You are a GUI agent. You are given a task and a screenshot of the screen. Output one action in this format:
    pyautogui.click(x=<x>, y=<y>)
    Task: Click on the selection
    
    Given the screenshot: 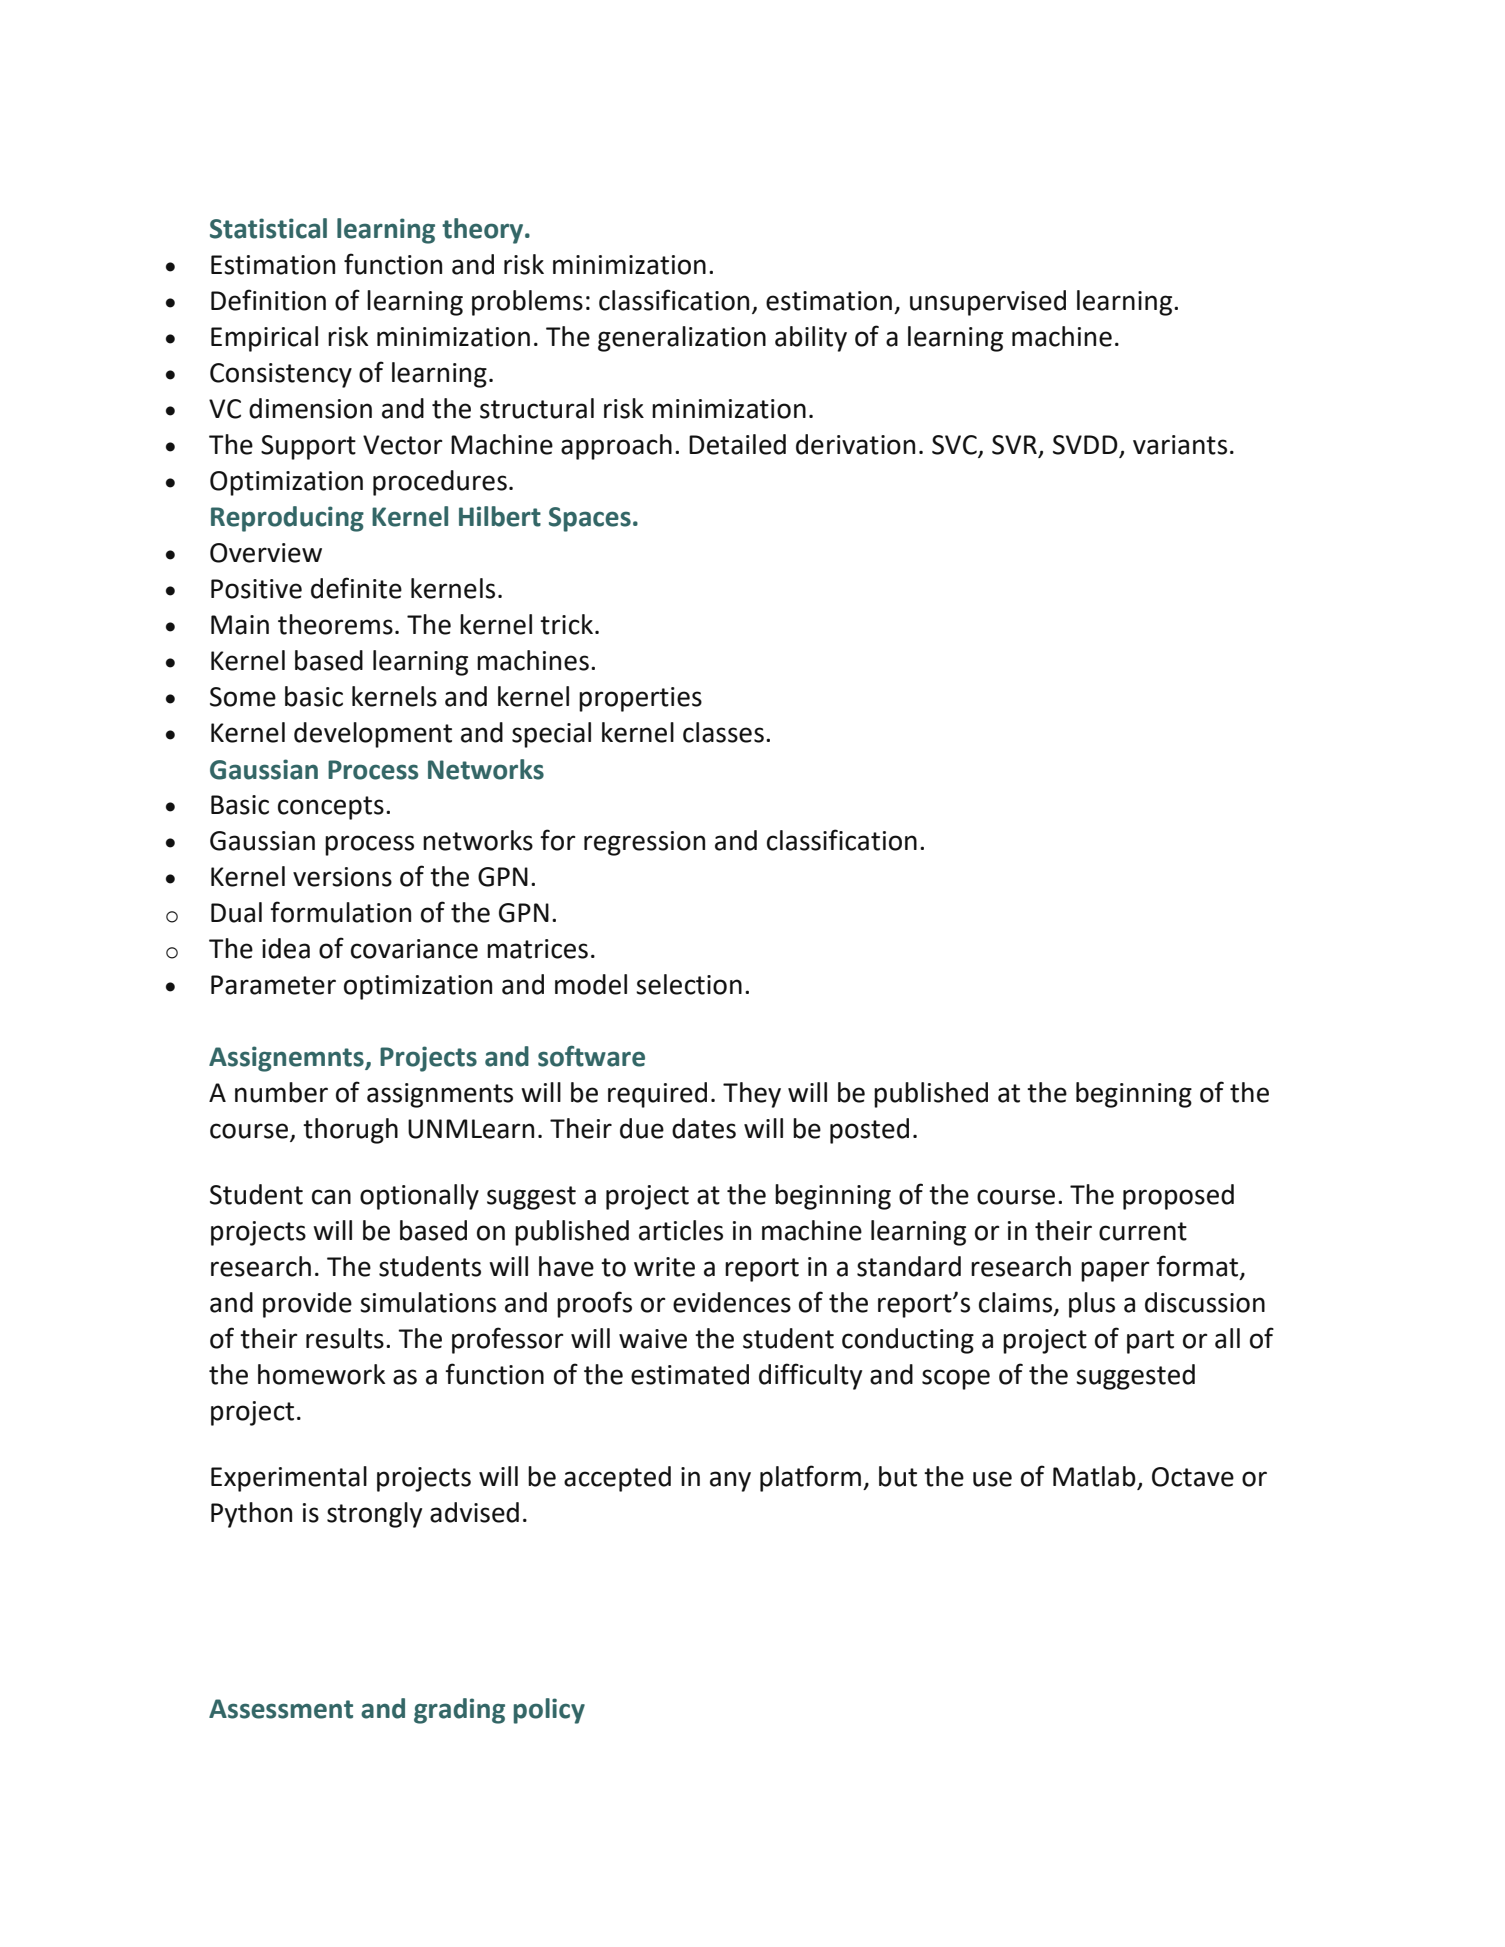 What is the action you would take?
    pyautogui.click(x=689, y=984)
